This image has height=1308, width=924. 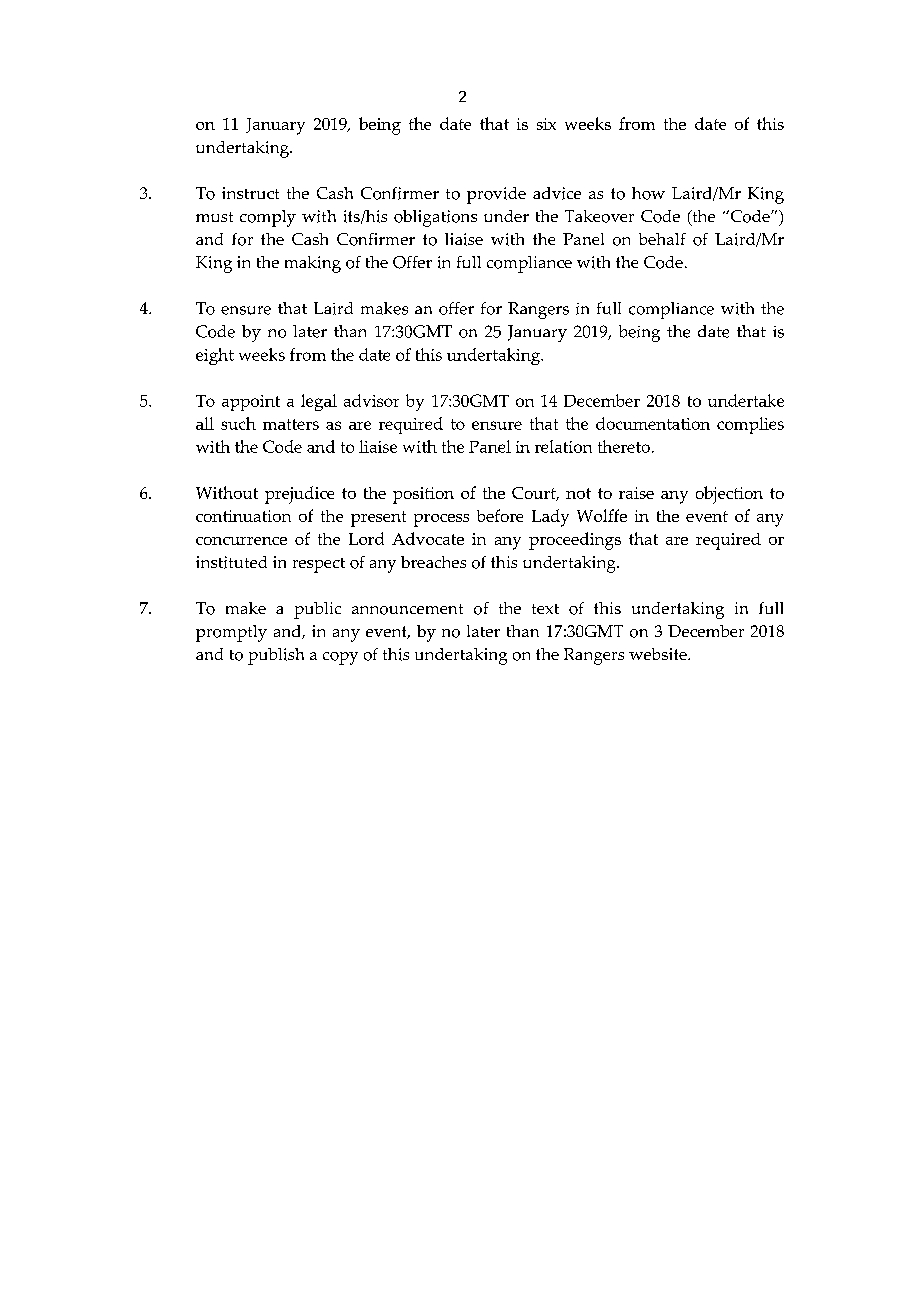 I want to click on documentation, so click(x=653, y=423).
